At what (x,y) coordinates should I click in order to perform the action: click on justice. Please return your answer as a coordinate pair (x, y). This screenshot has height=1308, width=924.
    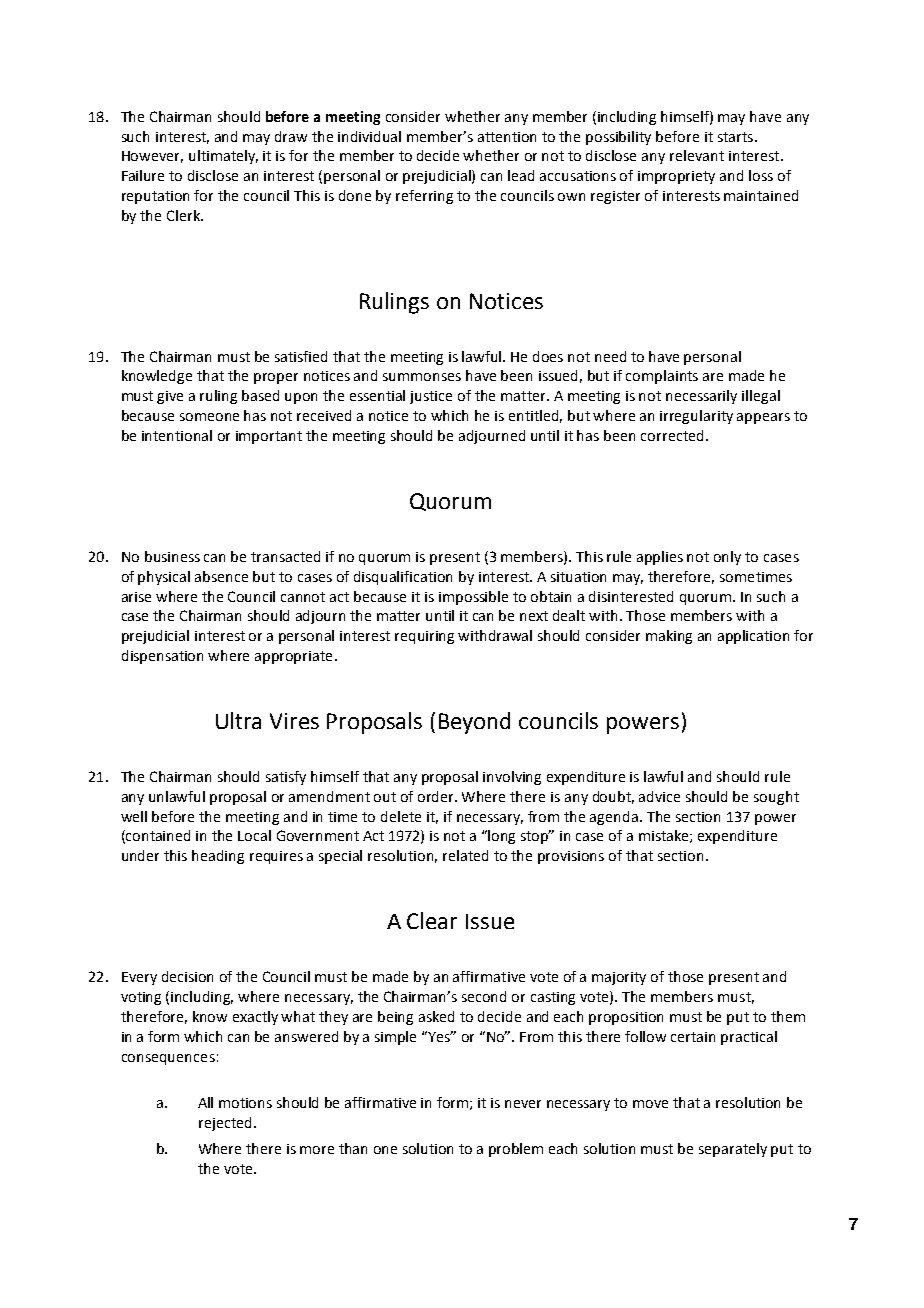
    Looking at the image, I should click on (431, 397).
